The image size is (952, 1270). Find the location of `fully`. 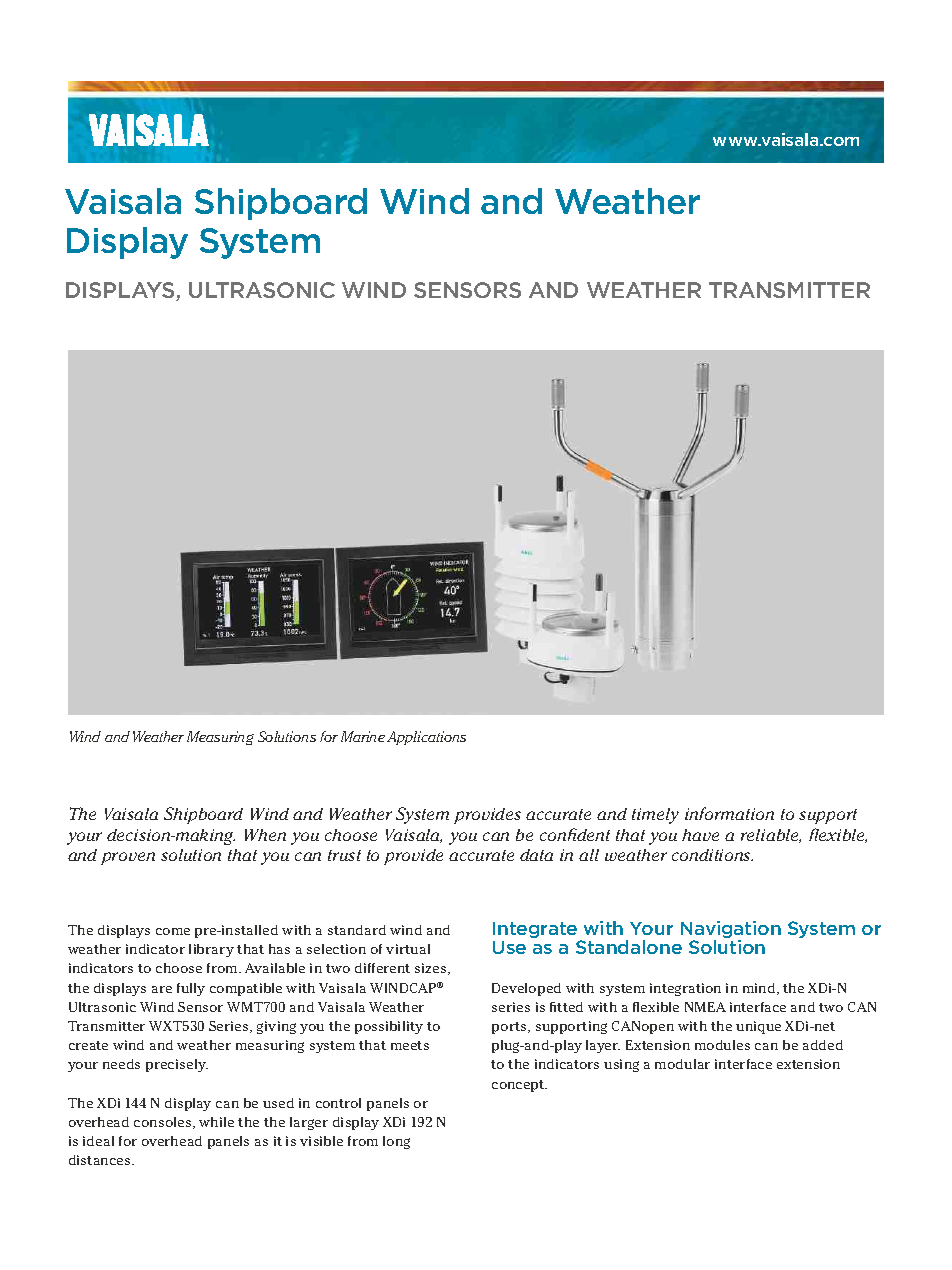

fully is located at coordinates (191, 989).
